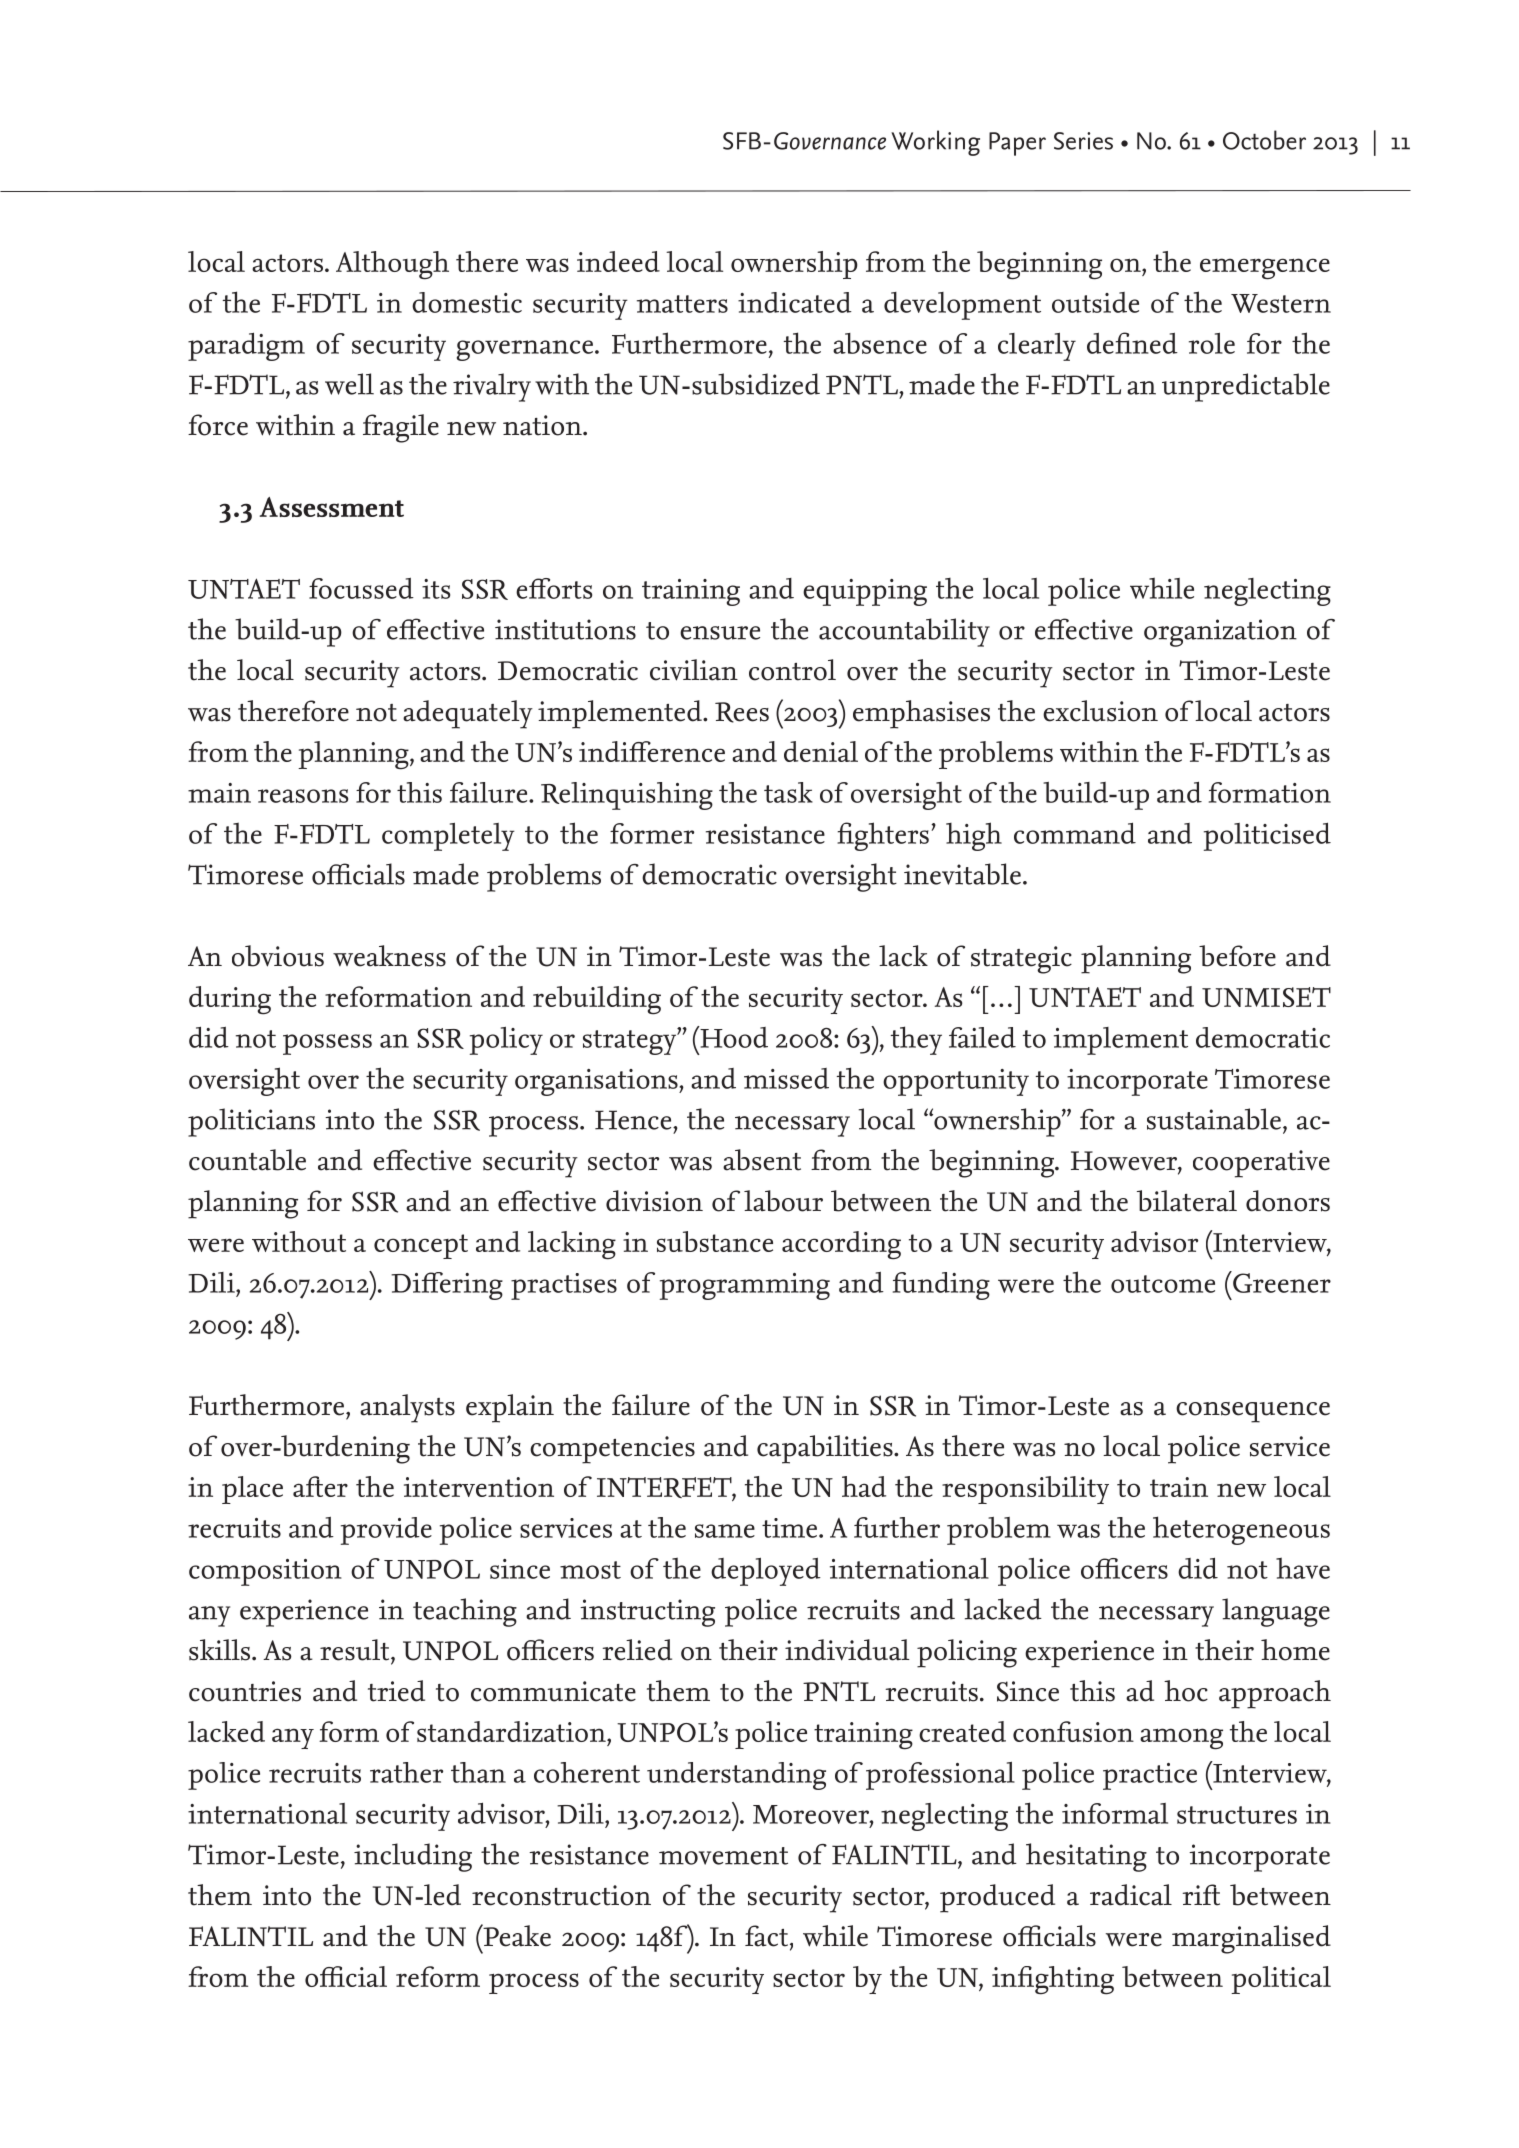 This image has height=2148, width=1519. What do you see at coordinates (361, 588) in the image?
I see `focussed` at bounding box center [361, 588].
